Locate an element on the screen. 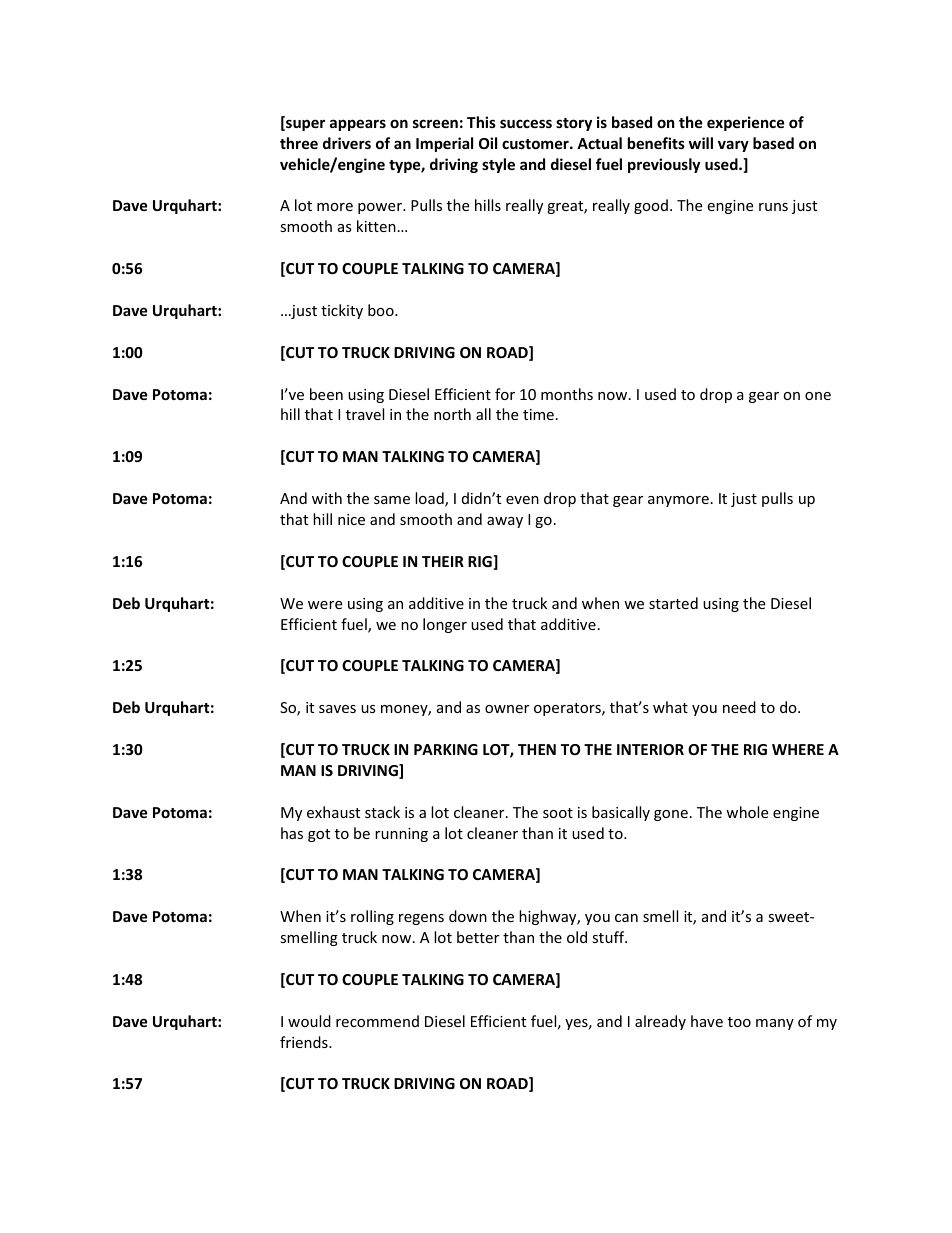 Image resolution: width=952 pixels, height=1233 pixels. away is located at coordinates (505, 522).
